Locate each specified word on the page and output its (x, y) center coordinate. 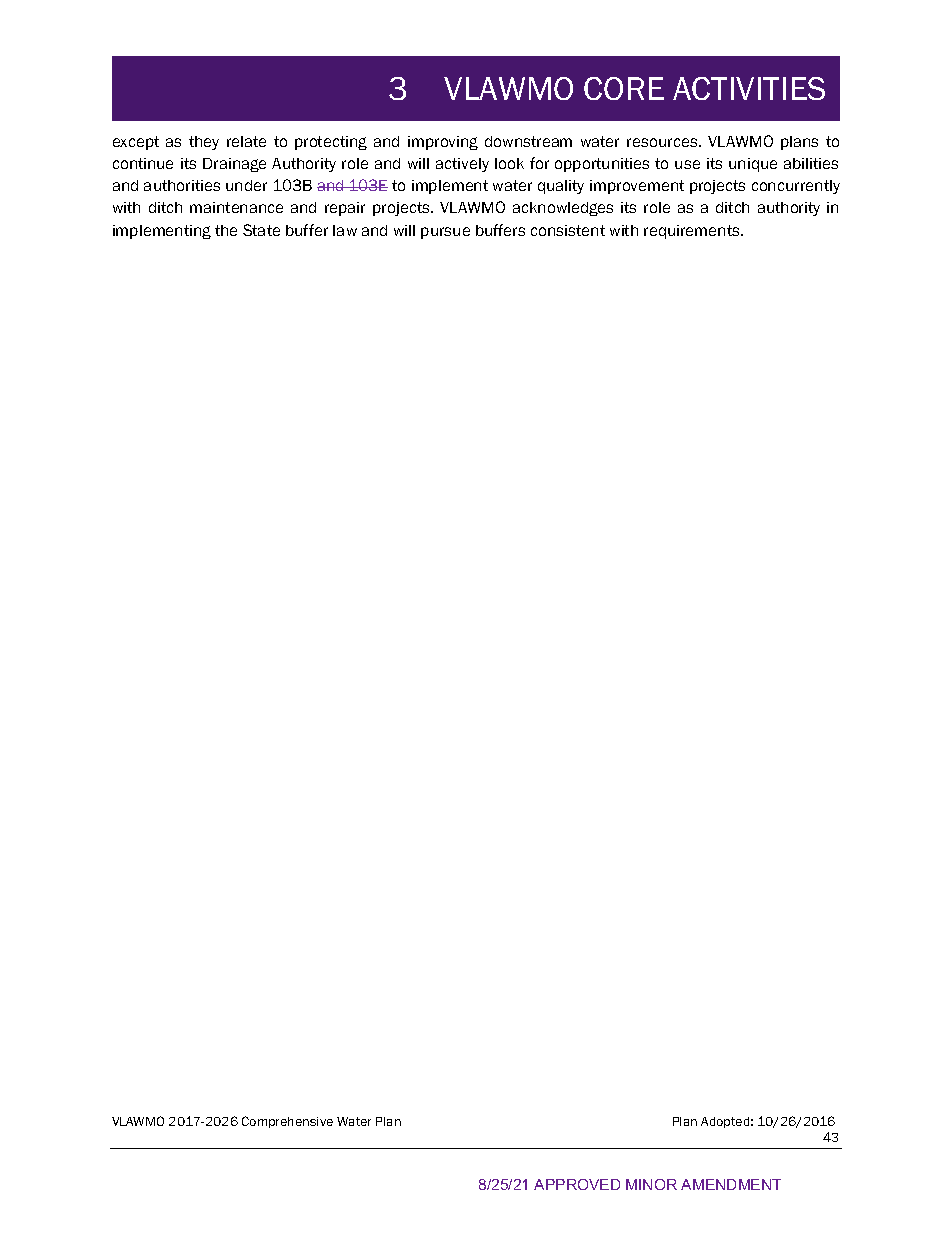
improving (443, 143)
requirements (693, 232)
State (261, 230)
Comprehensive (287, 1122)
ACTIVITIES (749, 88)
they (204, 143)
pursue (445, 233)
